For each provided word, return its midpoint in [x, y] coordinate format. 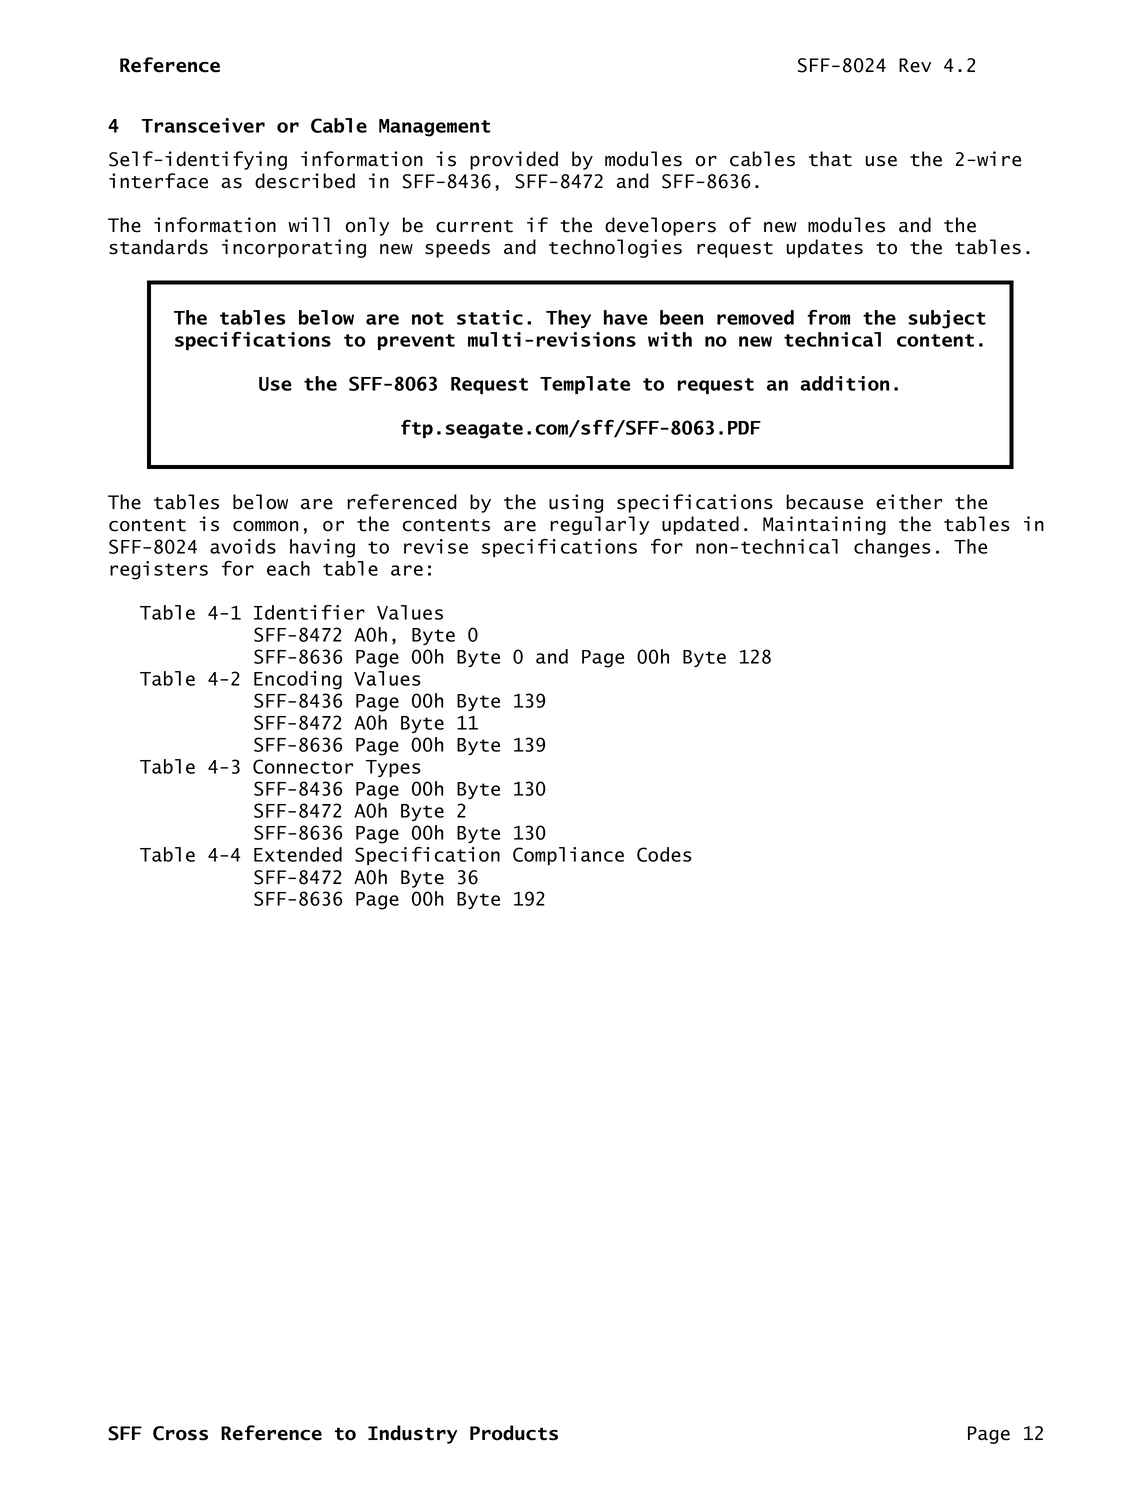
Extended [298, 854]
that [830, 159]
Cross [180, 1433]
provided [514, 160]
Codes [664, 854]
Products [514, 1433]
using [576, 503]
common [265, 526]
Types [393, 768]
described [305, 181]
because [824, 502]
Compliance [568, 856]
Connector [303, 766]
